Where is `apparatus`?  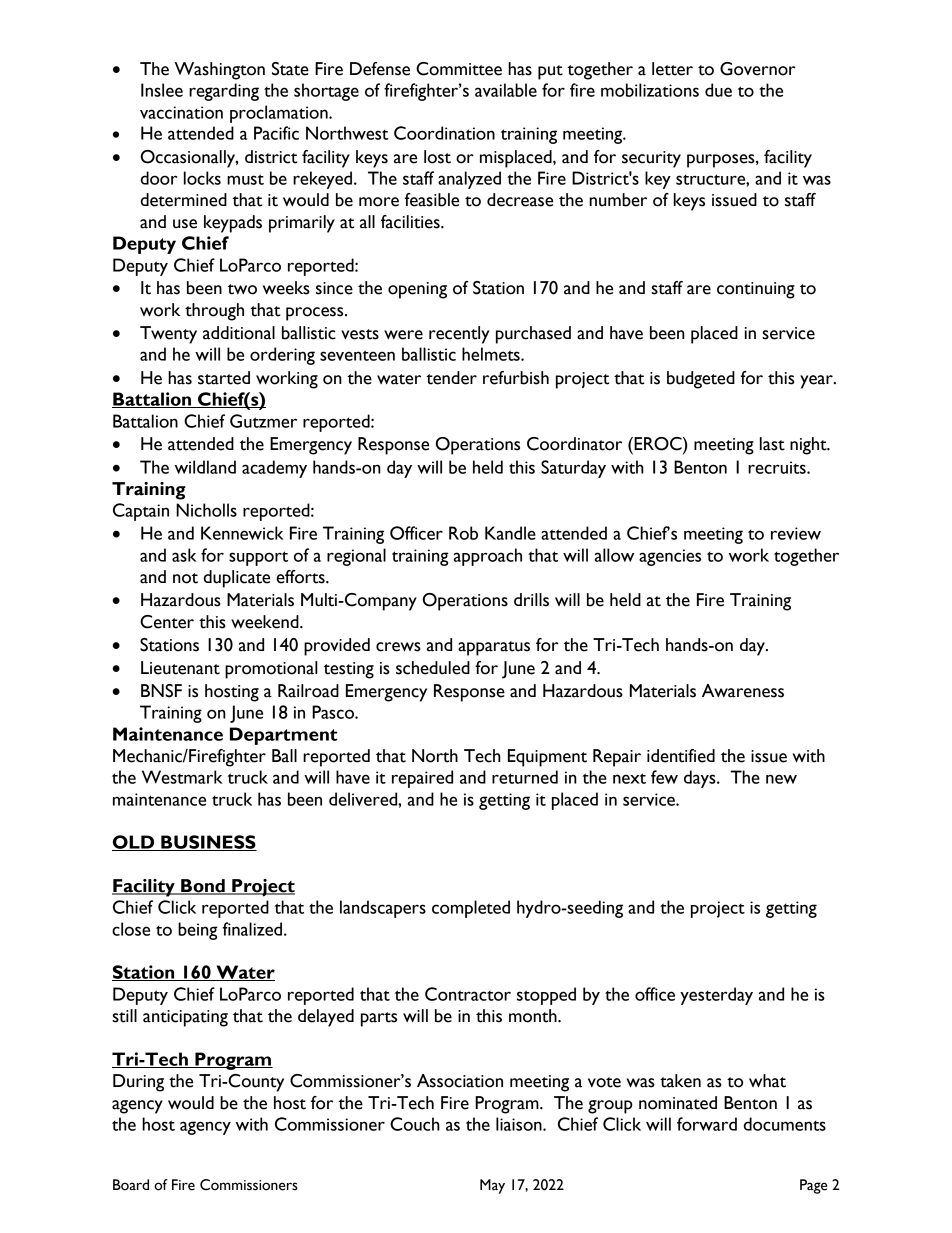
apparatus is located at coordinates (494, 648).
